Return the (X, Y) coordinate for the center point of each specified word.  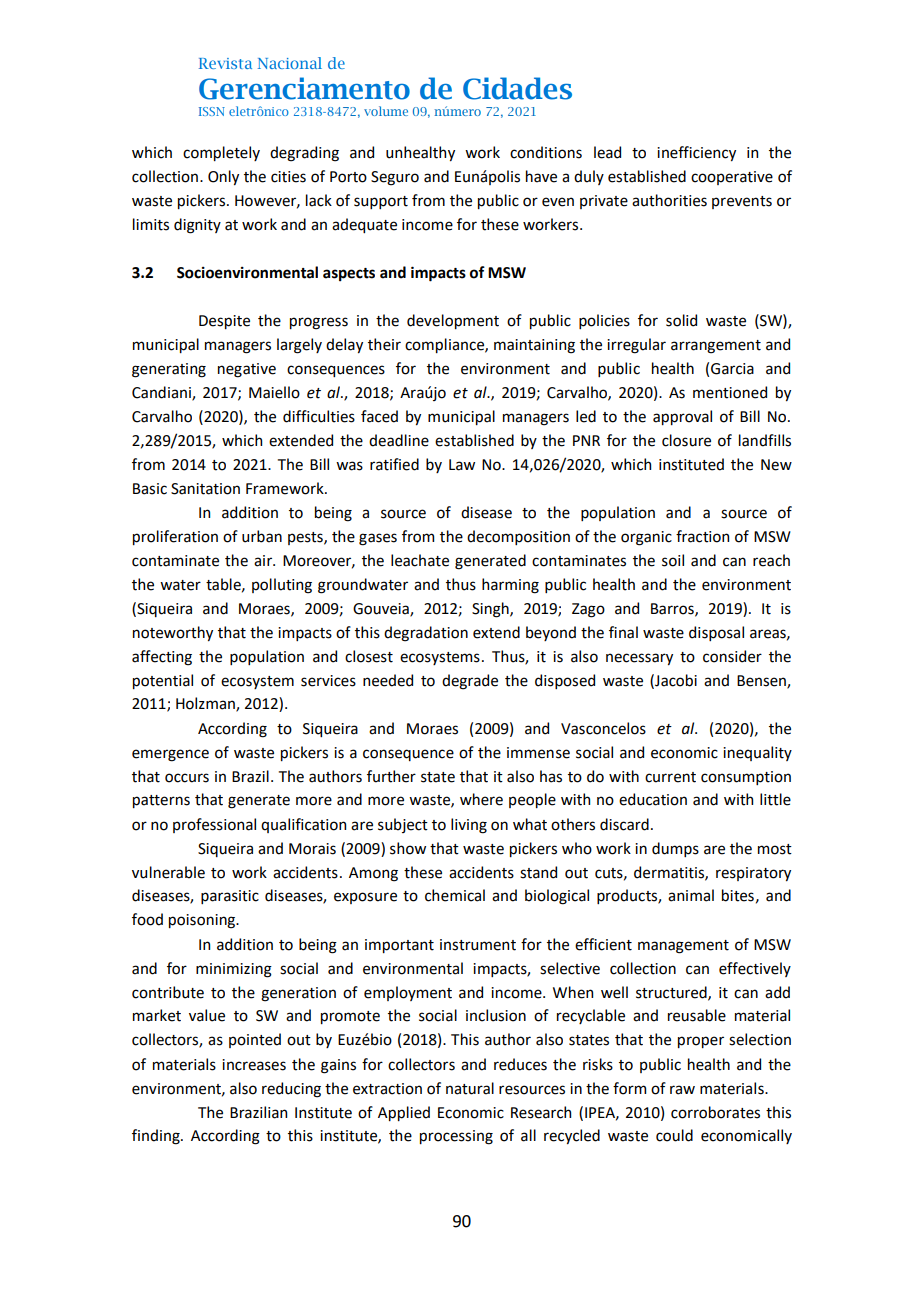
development (453, 321)
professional (214, 825)
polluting (282, 586)
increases (254, 1065)
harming (510, 586)
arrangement (716, 347)
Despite (224, 322)
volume (386, 111)
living (469, 826)
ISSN (212, 111)
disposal (716, 633)
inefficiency (696, 153)
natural (470, 1088)
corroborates (715, 1112)
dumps (675, 849)
